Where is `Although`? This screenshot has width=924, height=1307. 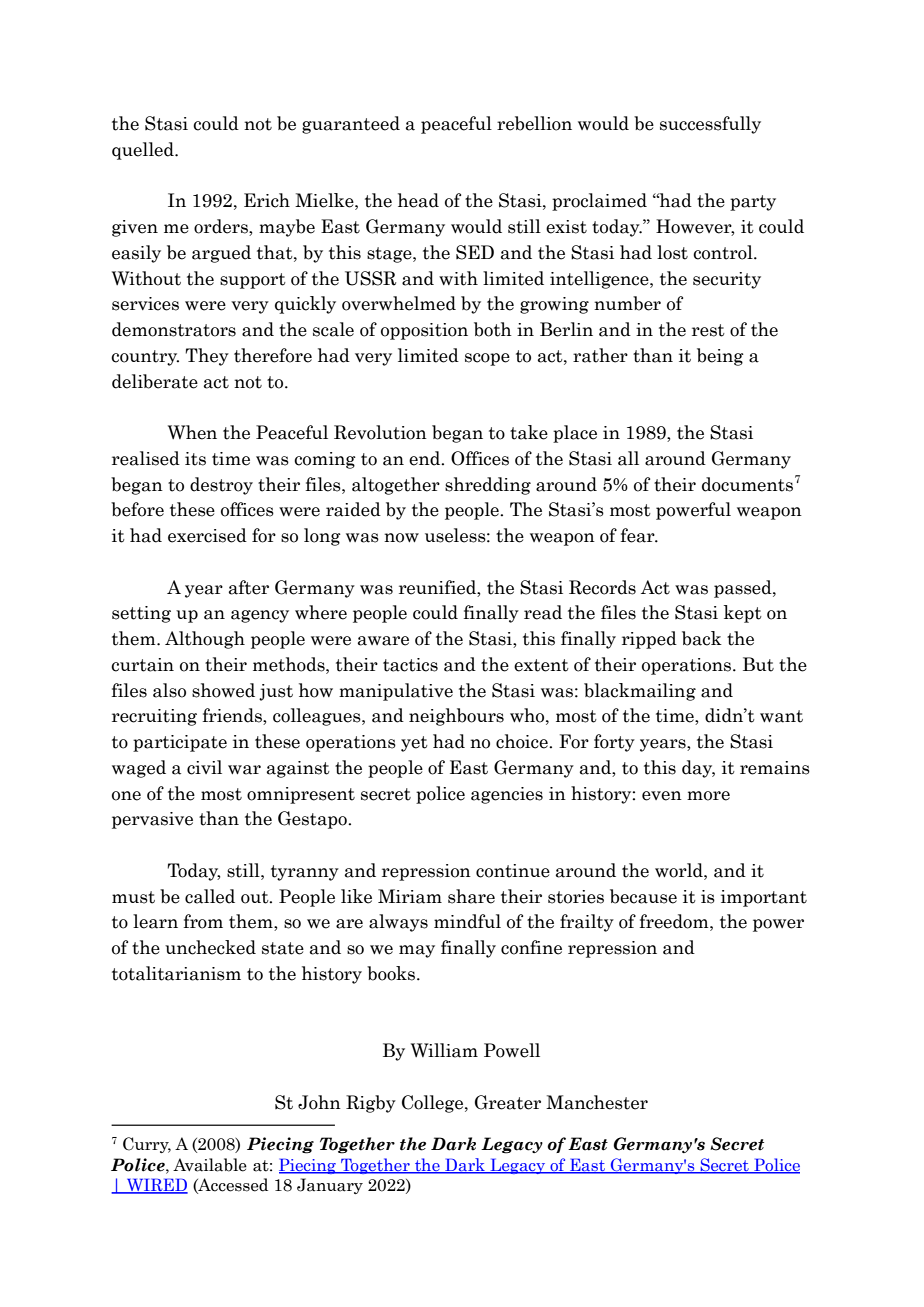
Although is located at coordinates (205, 640).
